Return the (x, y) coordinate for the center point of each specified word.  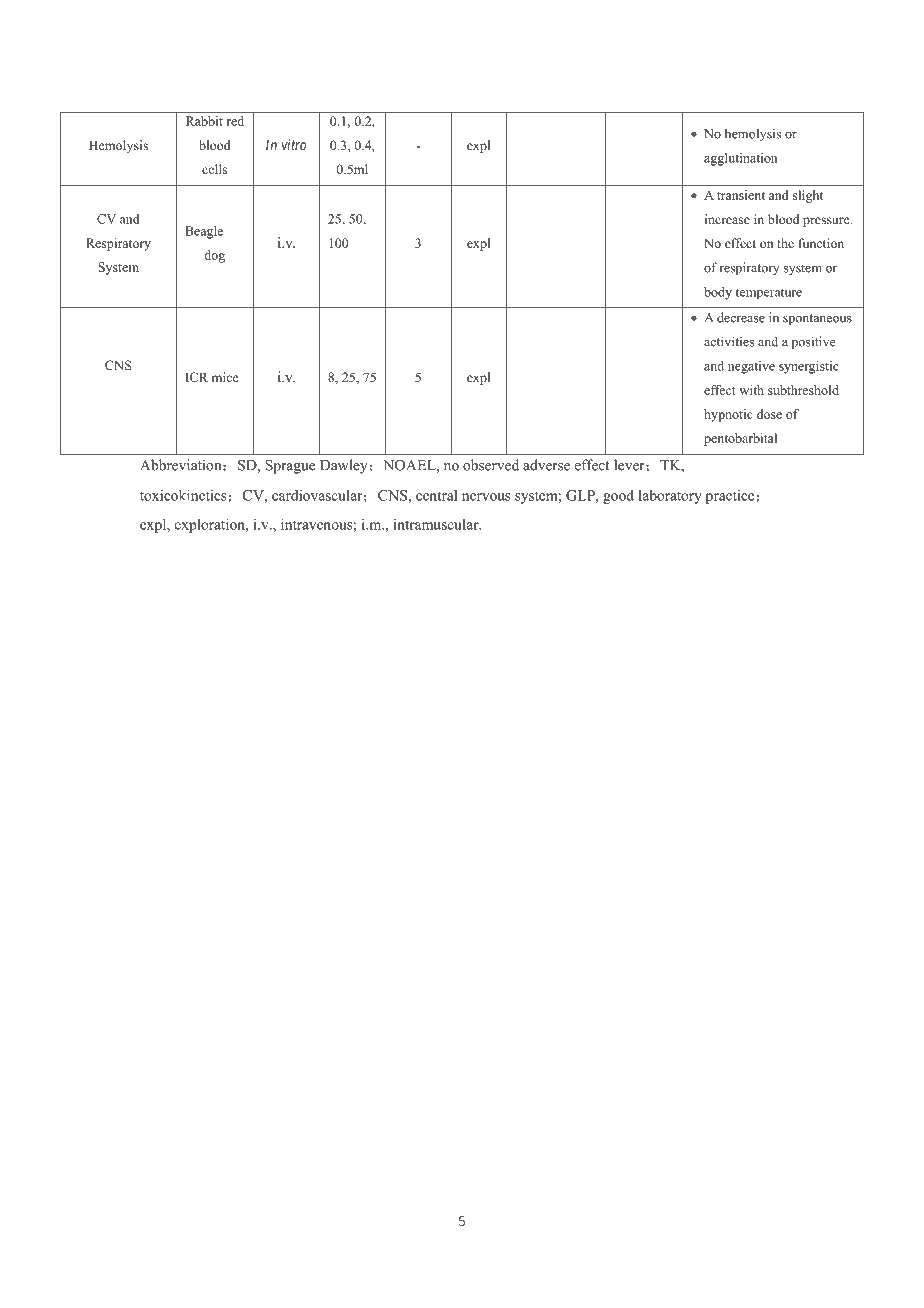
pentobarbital (740, 439)
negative (751, 367)
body (718, 293)
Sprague (290, 466)
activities (729, 341)
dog (214, 256)
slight (808, 196)
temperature (769, 293)
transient (741, 195)
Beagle (204, 232)
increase (727, 219)
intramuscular (437, 524)
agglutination (741, 159)
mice (225, 377)
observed (491, 465)
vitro (294, 144)
